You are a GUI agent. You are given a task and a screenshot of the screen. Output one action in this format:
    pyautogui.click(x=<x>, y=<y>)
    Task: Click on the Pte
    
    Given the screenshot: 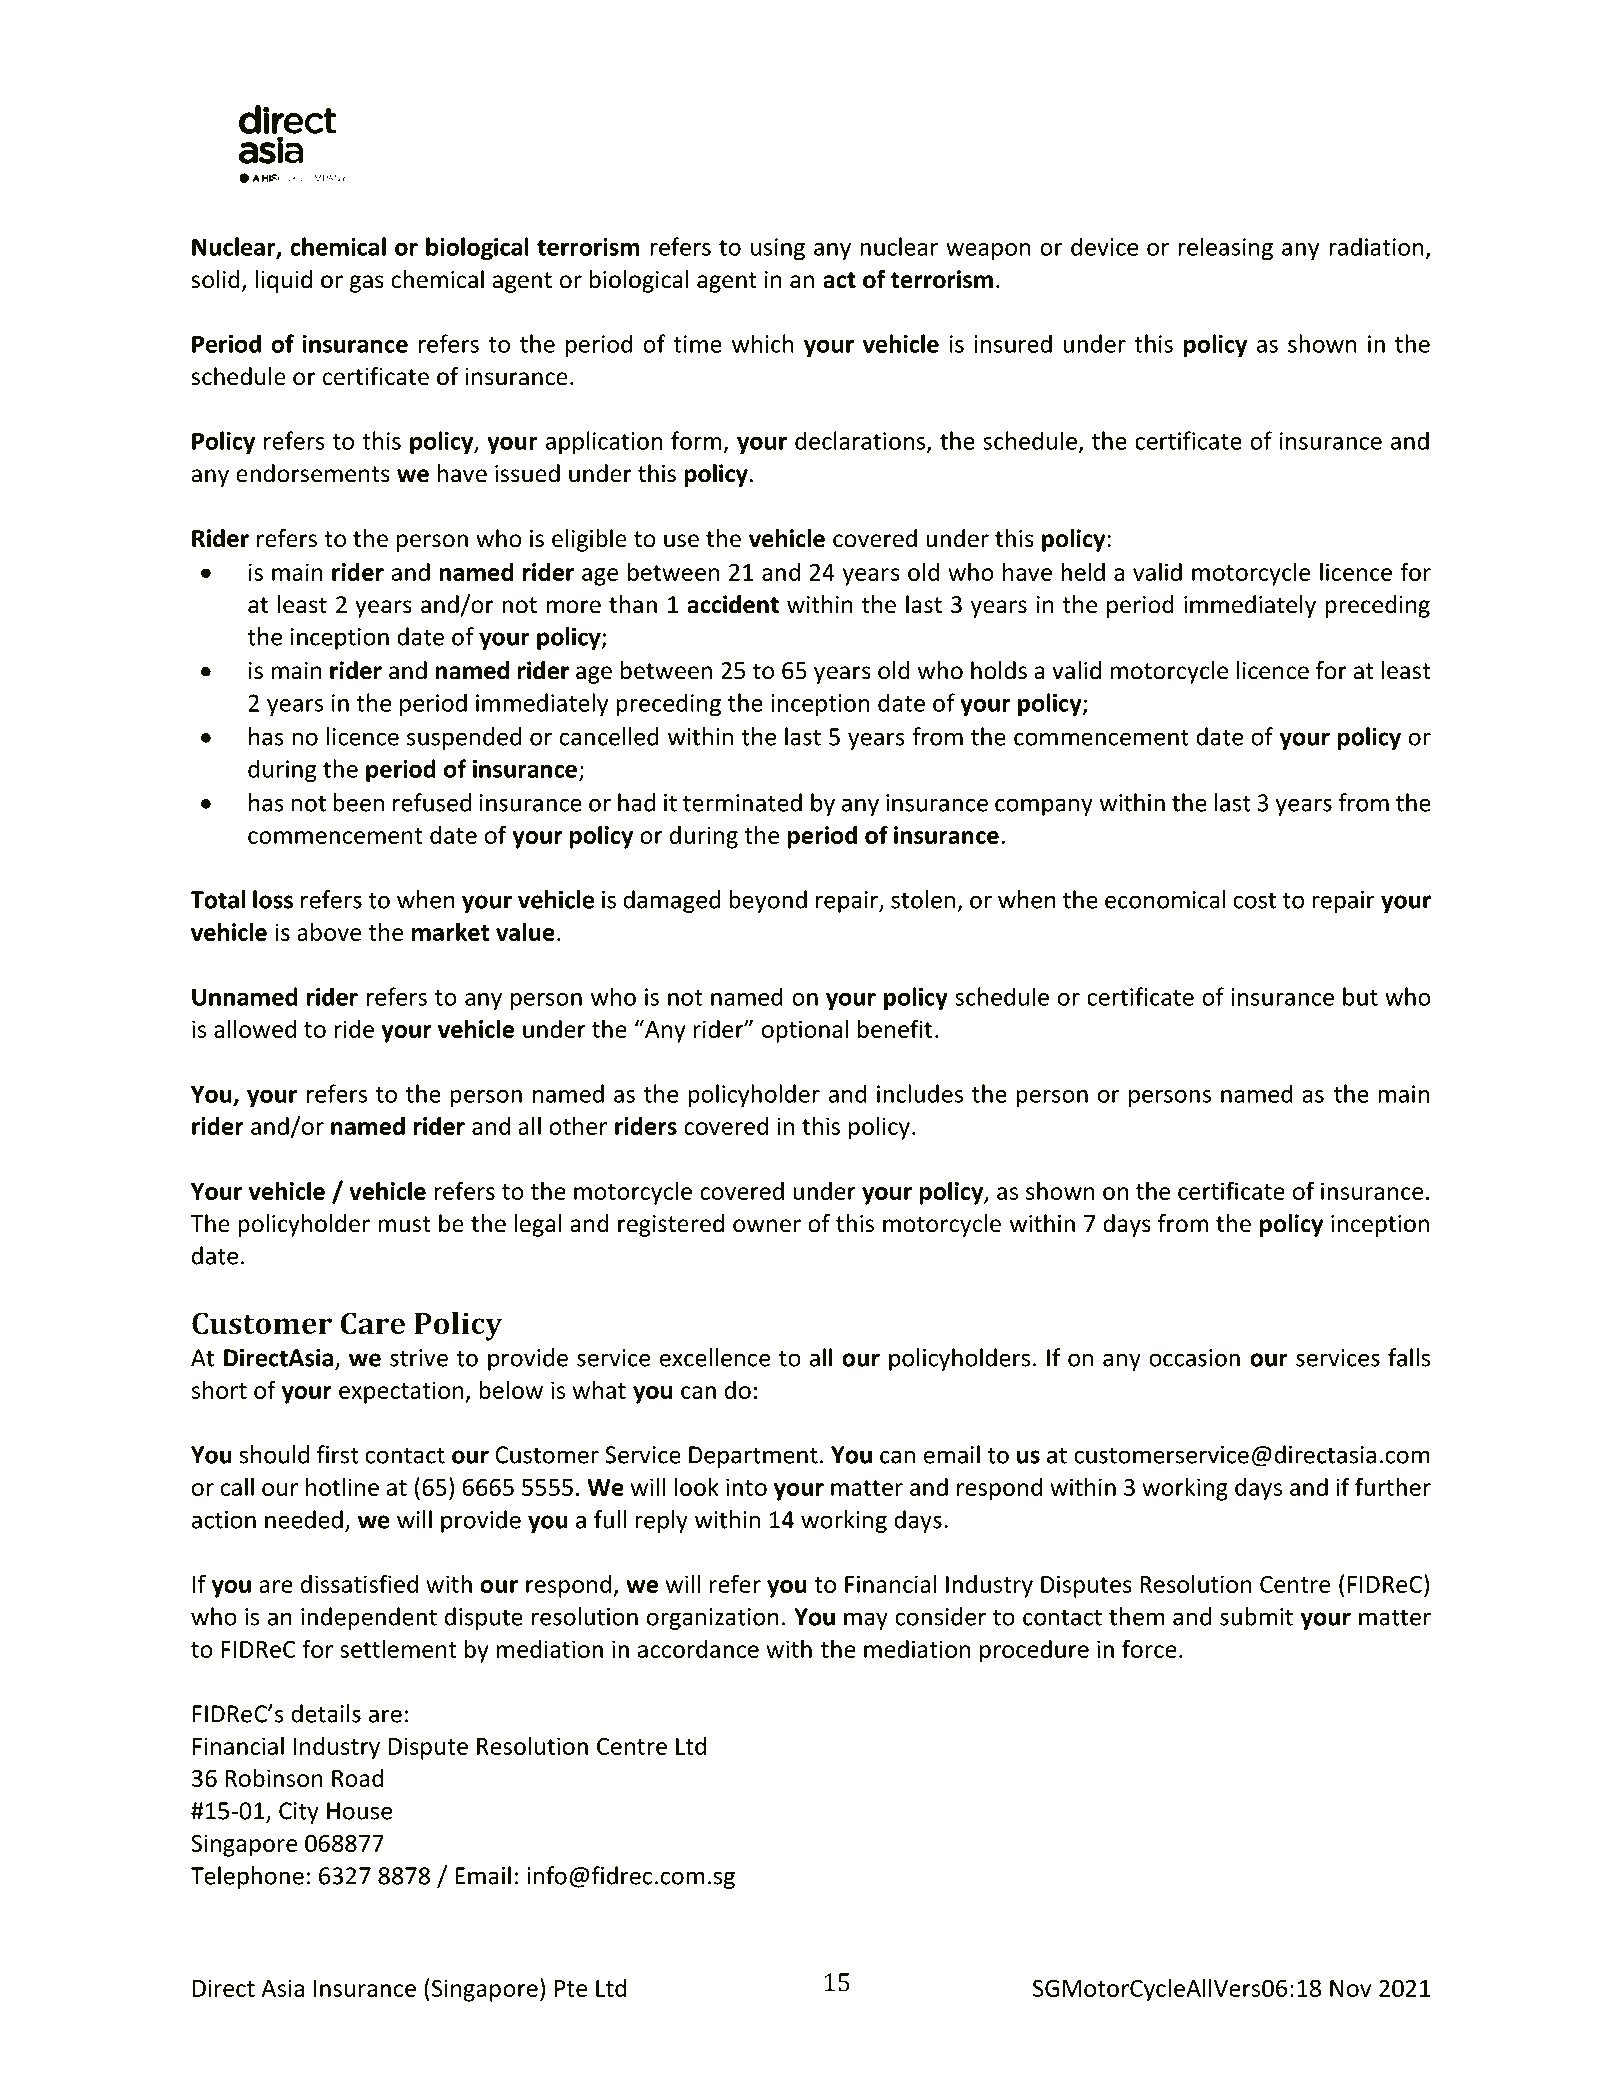 What is the action you would take?
    pyautogui.click(x=571, y=1988)
